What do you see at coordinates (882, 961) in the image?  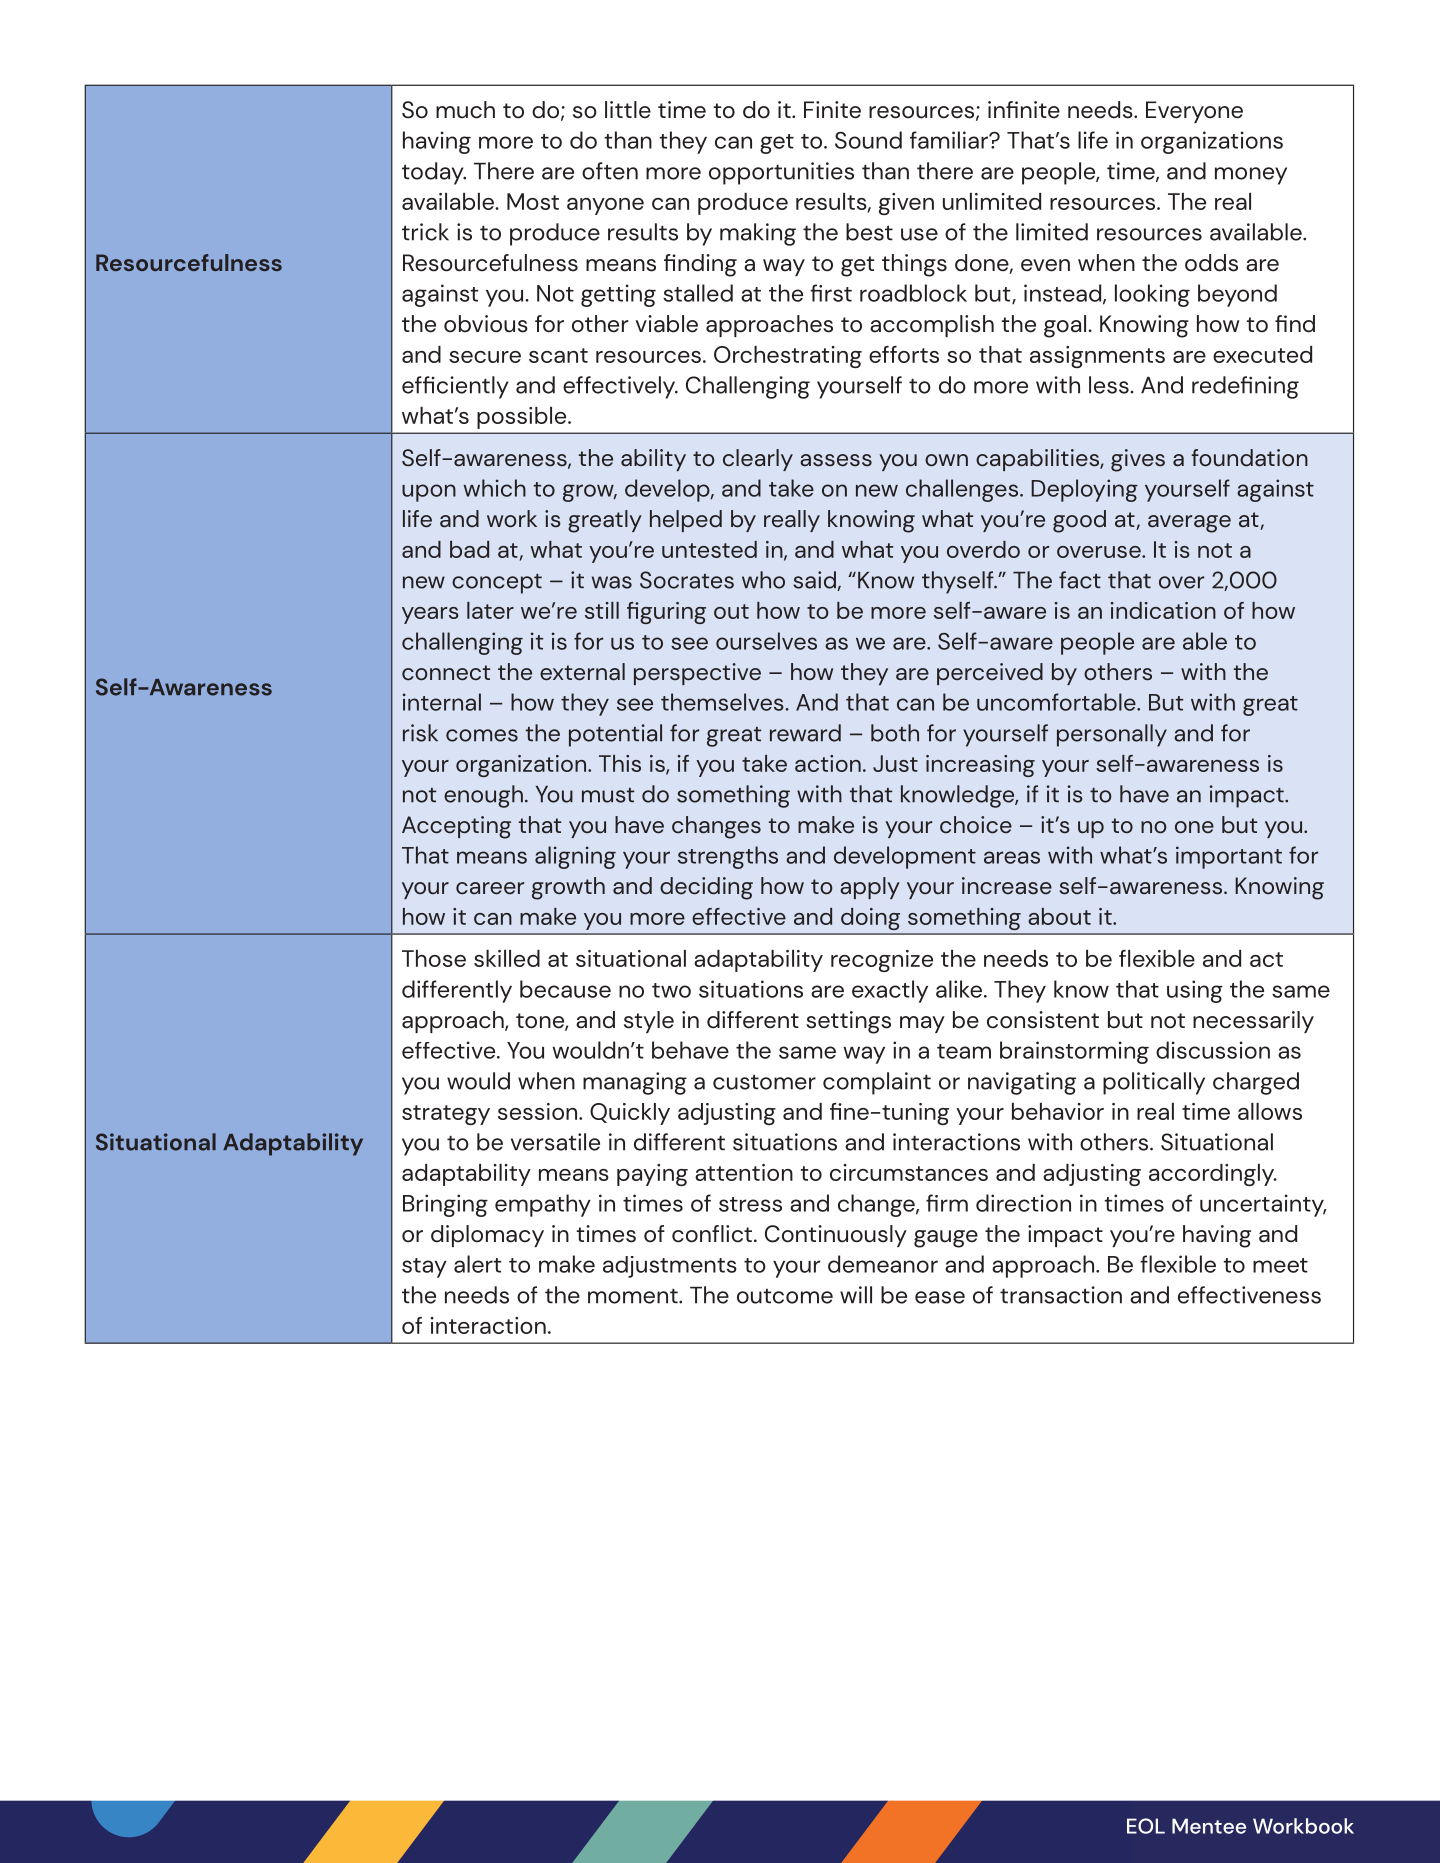 I see `recognize` at bounding box center [882, 961].
